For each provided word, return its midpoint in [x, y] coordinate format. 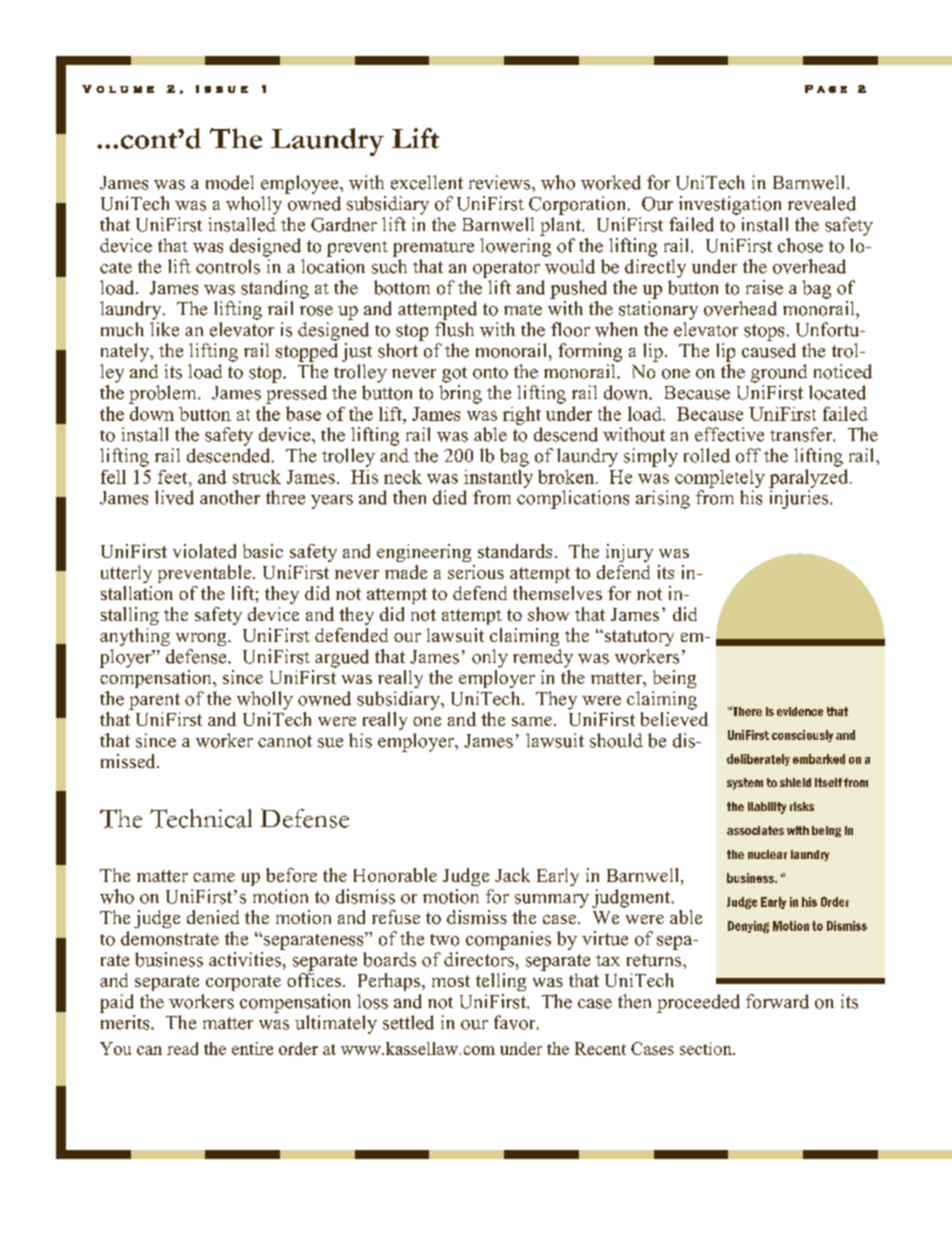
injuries [800, 499]
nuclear [767, 854]
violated [204, 551]
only [490, 658]
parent [154, 701]
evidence [800, 711]
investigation [730, 205]
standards [515, 551]
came [214, 877]
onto [490, 373]
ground [779, 373]
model [230, 182]
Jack [512, 875]
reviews [501, 182]
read [182, 1048]
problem [164, 394]
